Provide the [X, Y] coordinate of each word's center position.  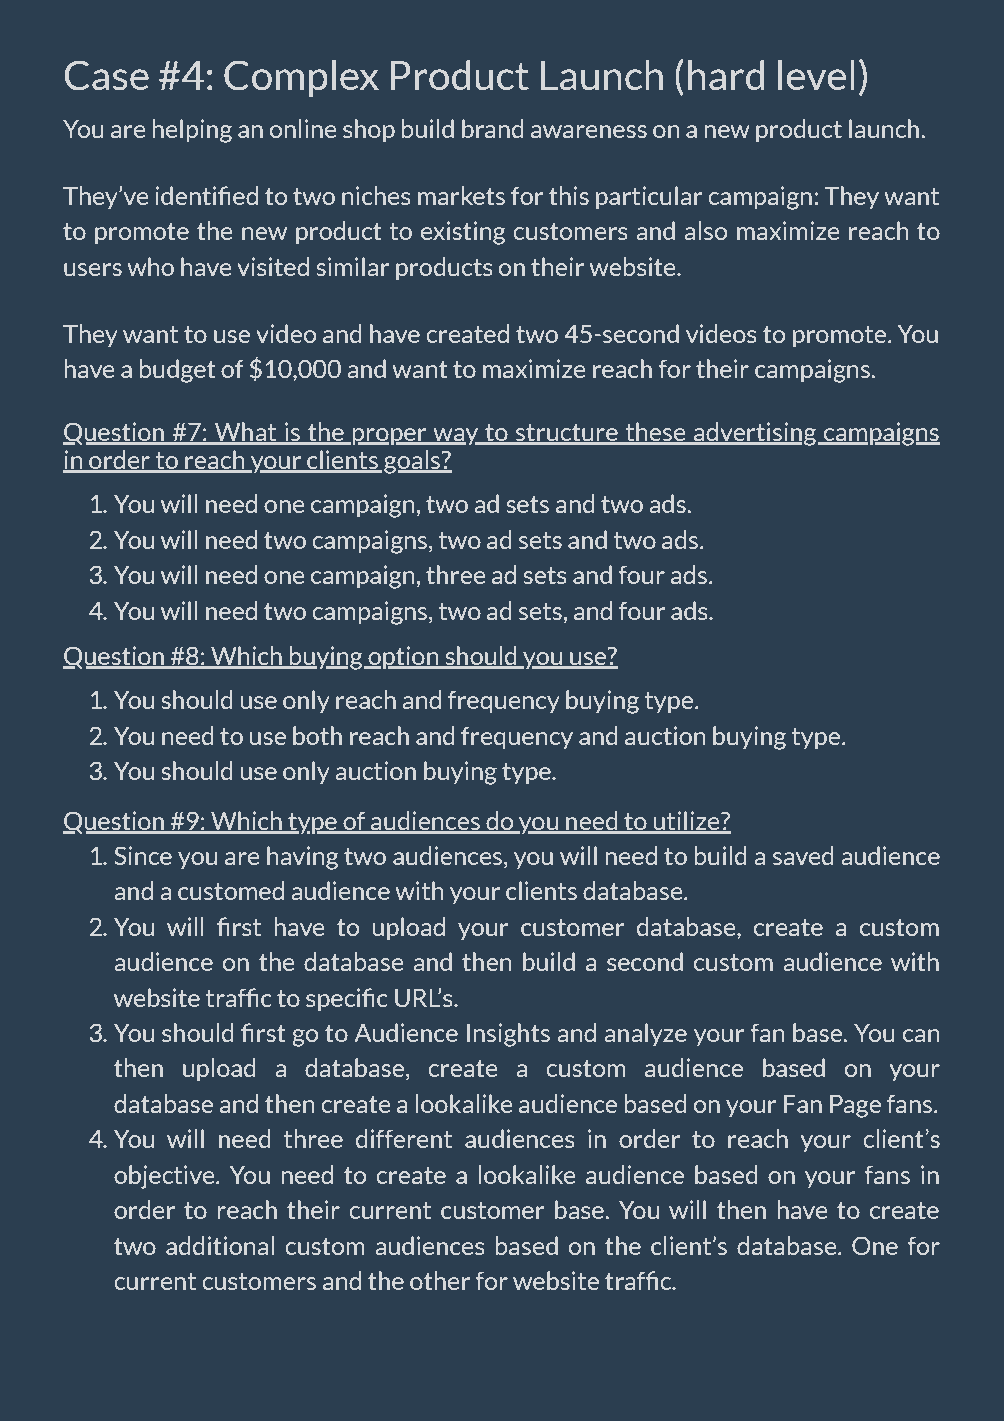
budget [177, 371]
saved [803, 855]
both [317, 735]
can [921, 1035]
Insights [508, 1035]
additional [220, 1245]
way [456, 437]
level [816, 75]
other [440, 1280]
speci [334, 1000]
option [403, 658]
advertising [755, 434]
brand [493, 128]
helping [192, 131]
